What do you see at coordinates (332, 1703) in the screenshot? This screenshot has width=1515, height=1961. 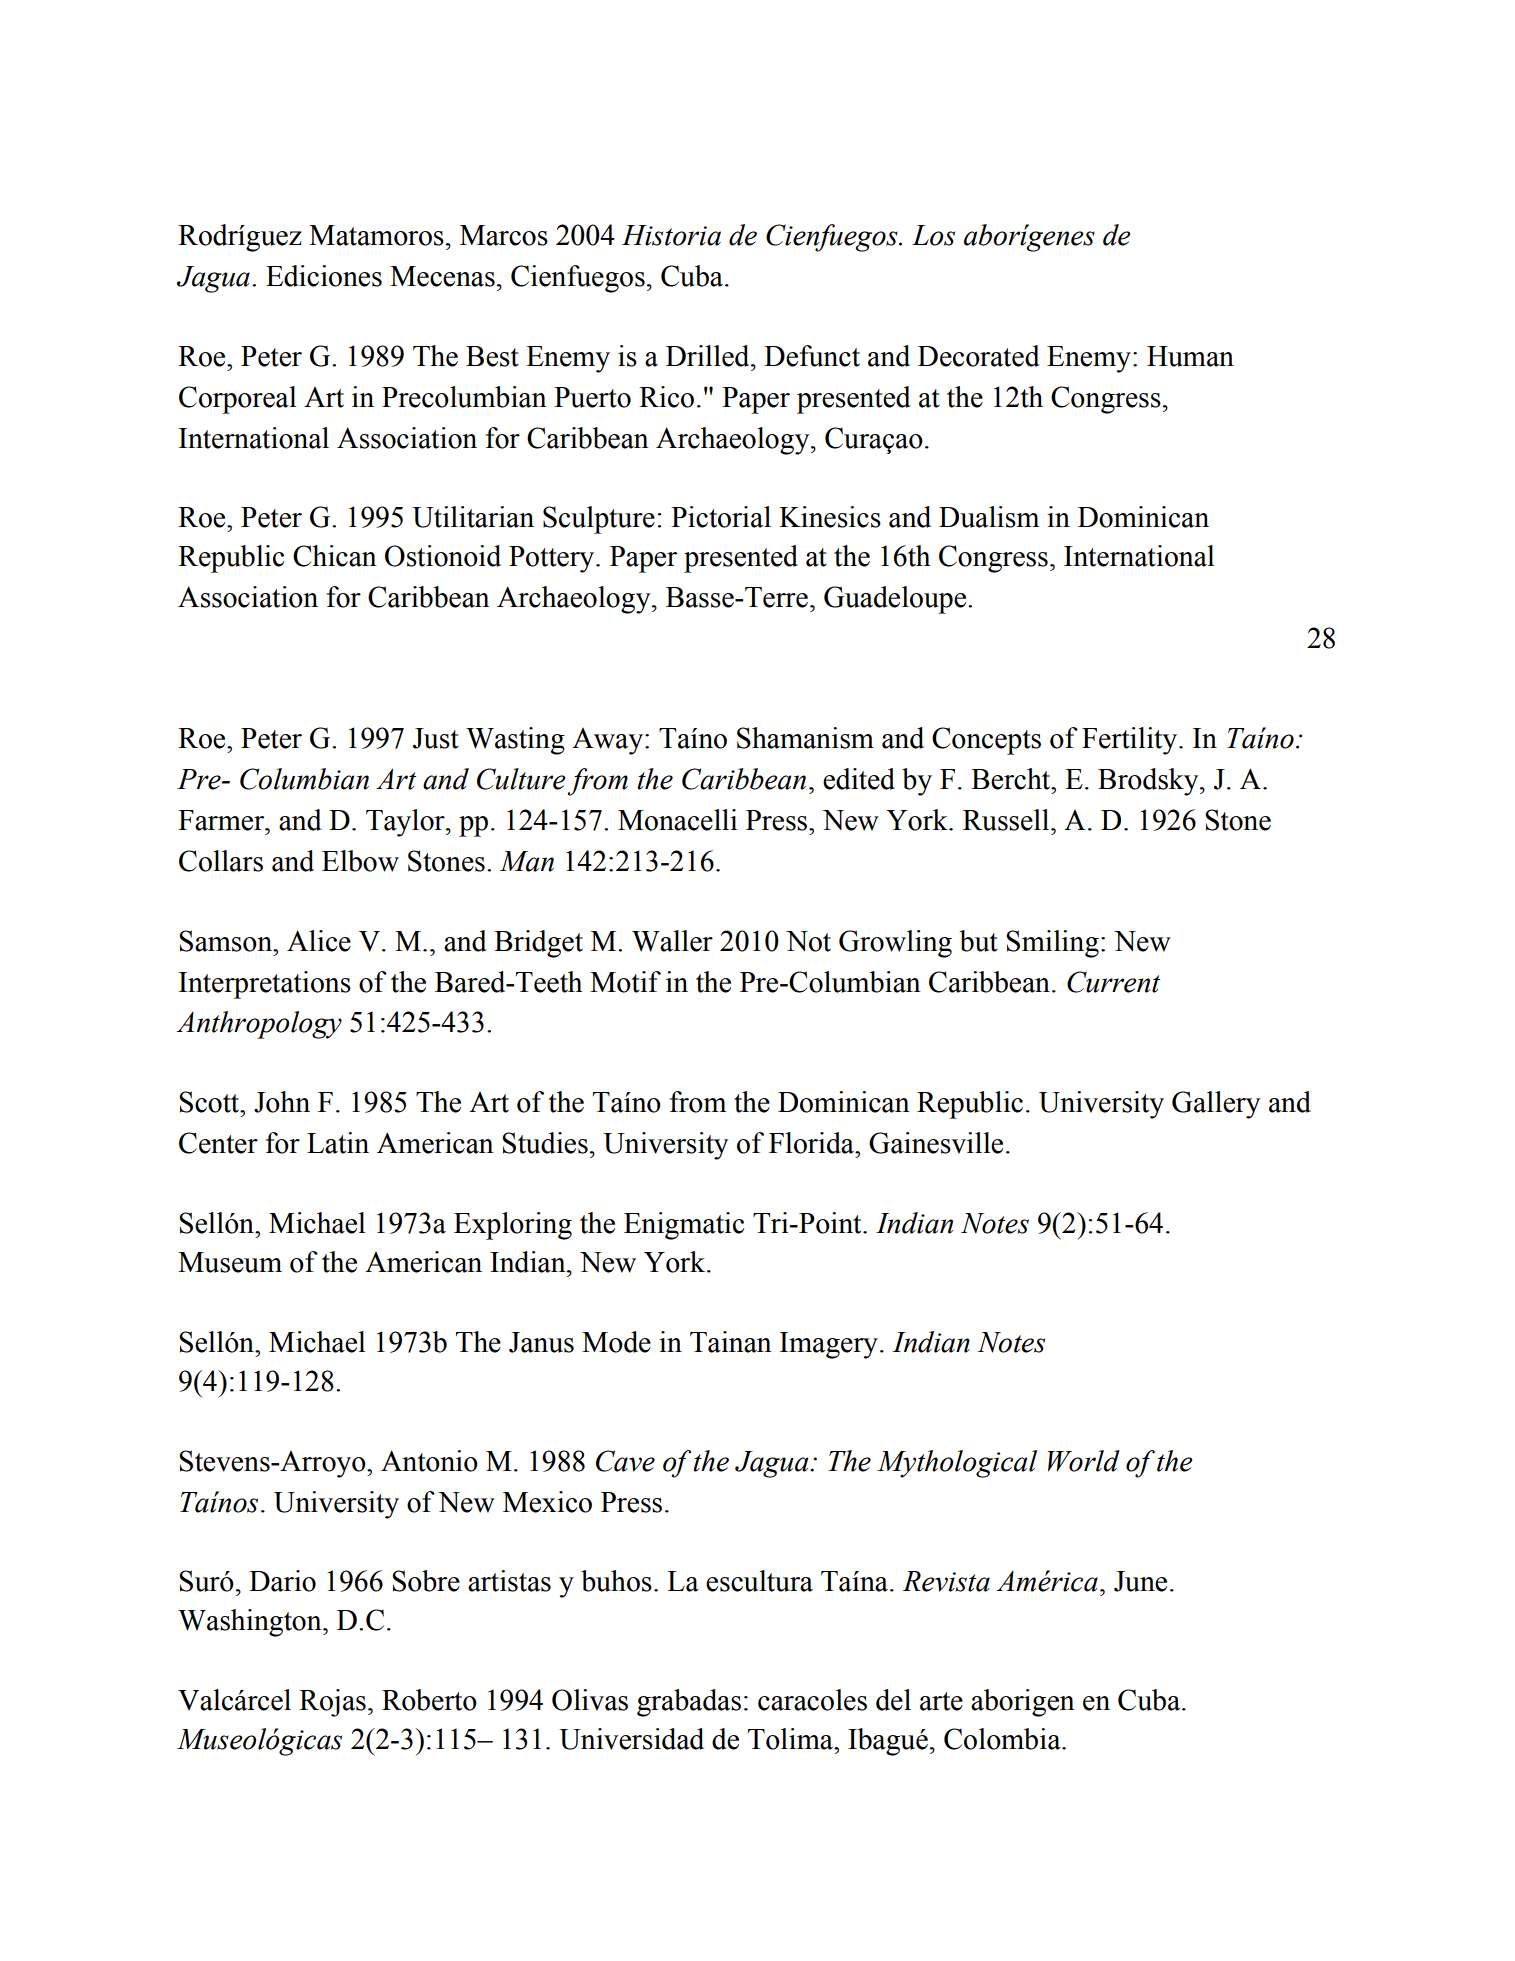 I see `Rojas` at bounding box center [332, 1703].
